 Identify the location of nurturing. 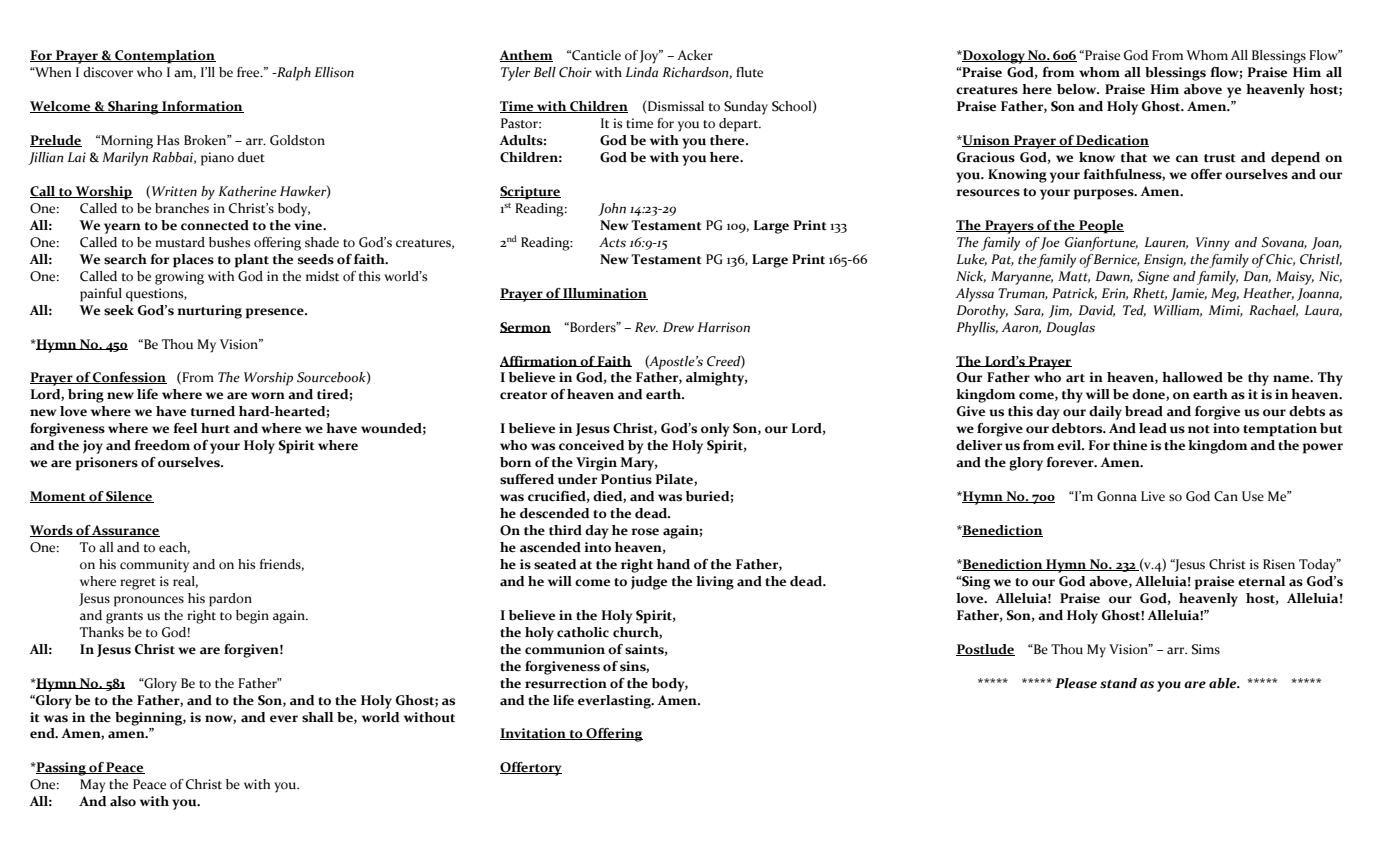
(209, 312).
